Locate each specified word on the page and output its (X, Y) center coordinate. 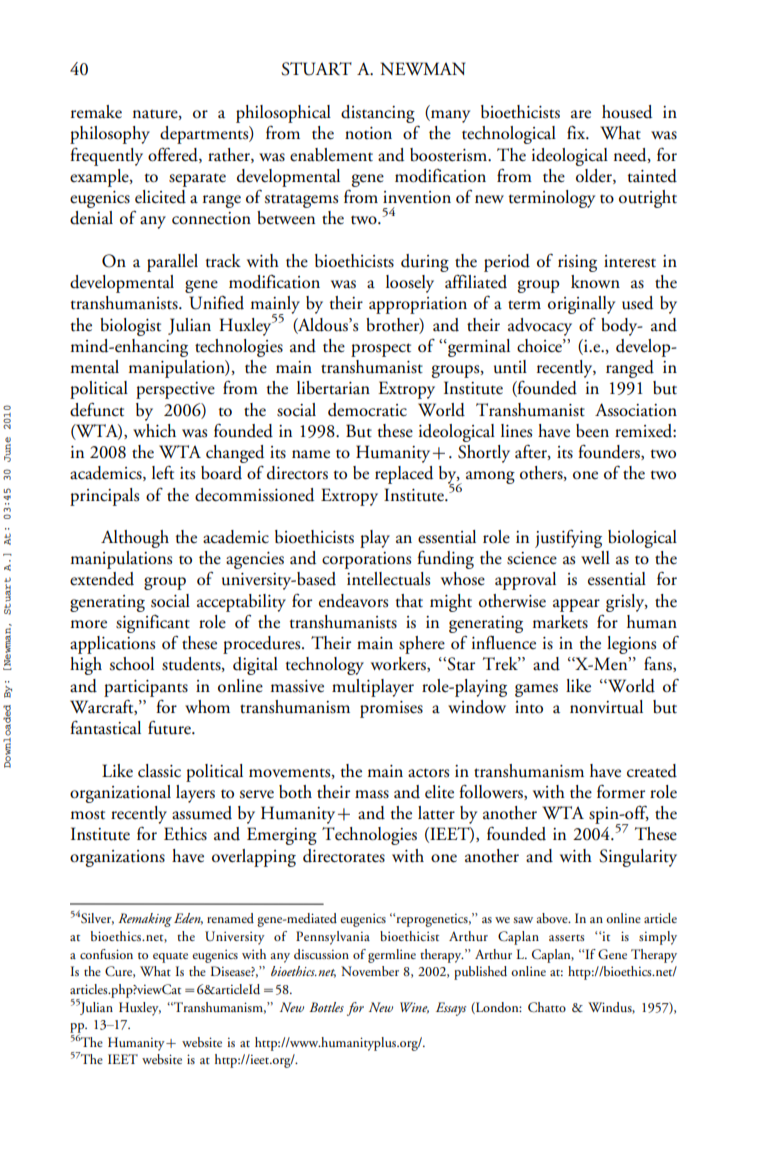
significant (153, 624)
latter (436, 813)
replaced (404, 475)
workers (399, 664)
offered (174, 155)
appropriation (418, 305)
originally (581, 305)
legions (631, 646)
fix (577, 132)
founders (610, 452)
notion (368, 133)
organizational (120, 794)
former (621, 792)
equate (170, 957)
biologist (130, 327)
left (163, 473)
